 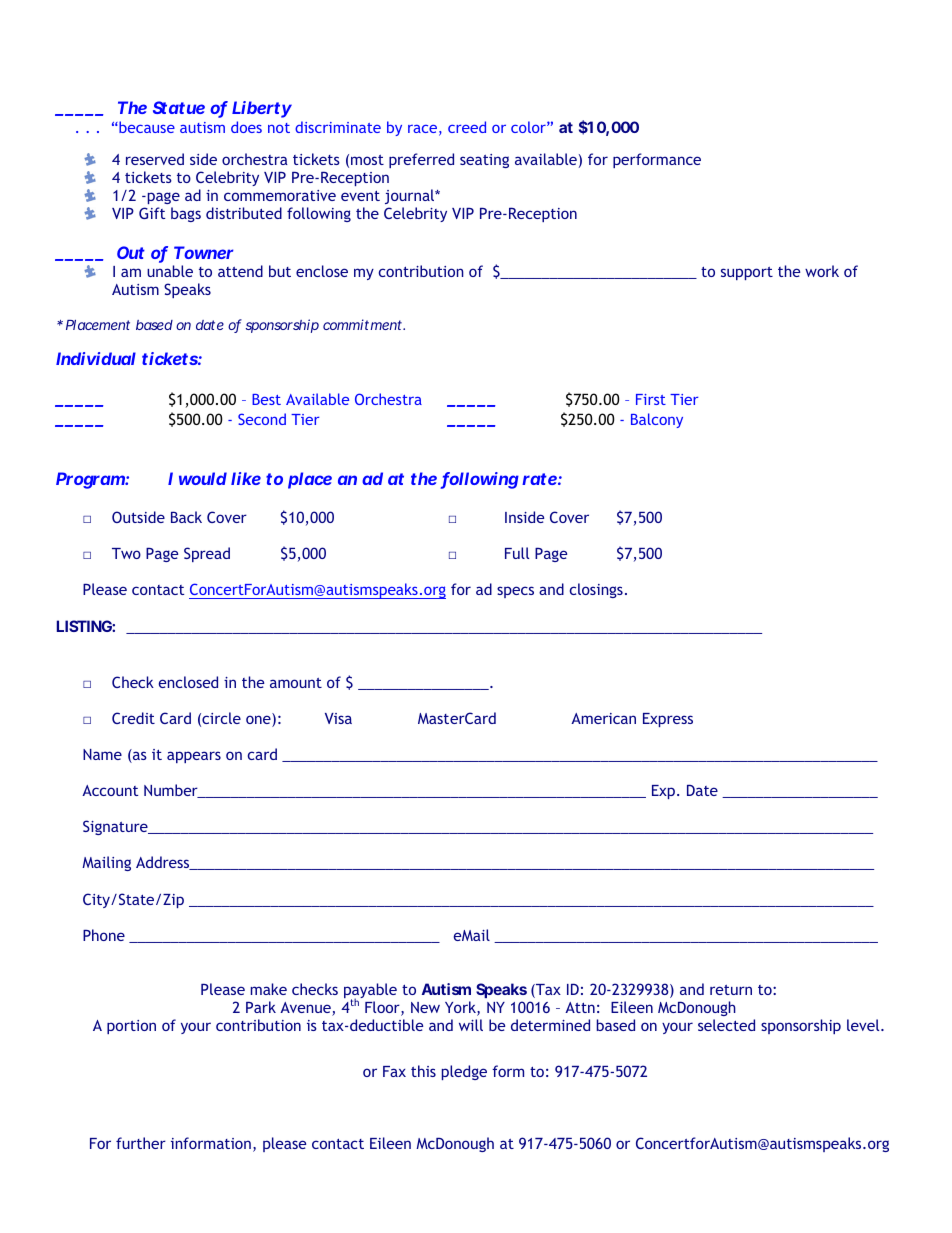 What do you see at coordinates (747, 273) in the screenshot?
I see `support` at bounding box center [747, 273].
